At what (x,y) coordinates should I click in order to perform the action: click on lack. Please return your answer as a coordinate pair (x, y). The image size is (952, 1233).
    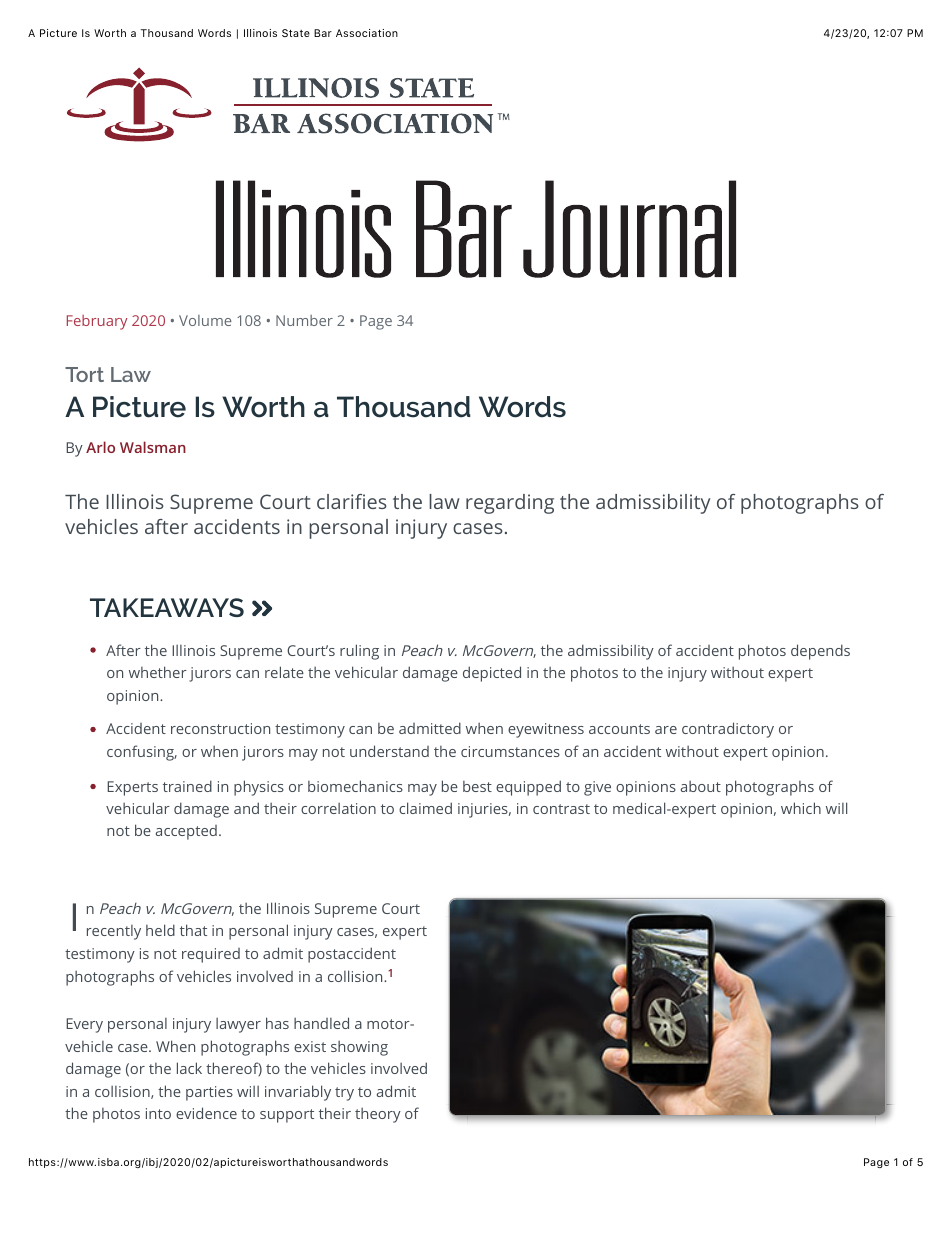
    Looking at the image, I should click on (189, 1068).
